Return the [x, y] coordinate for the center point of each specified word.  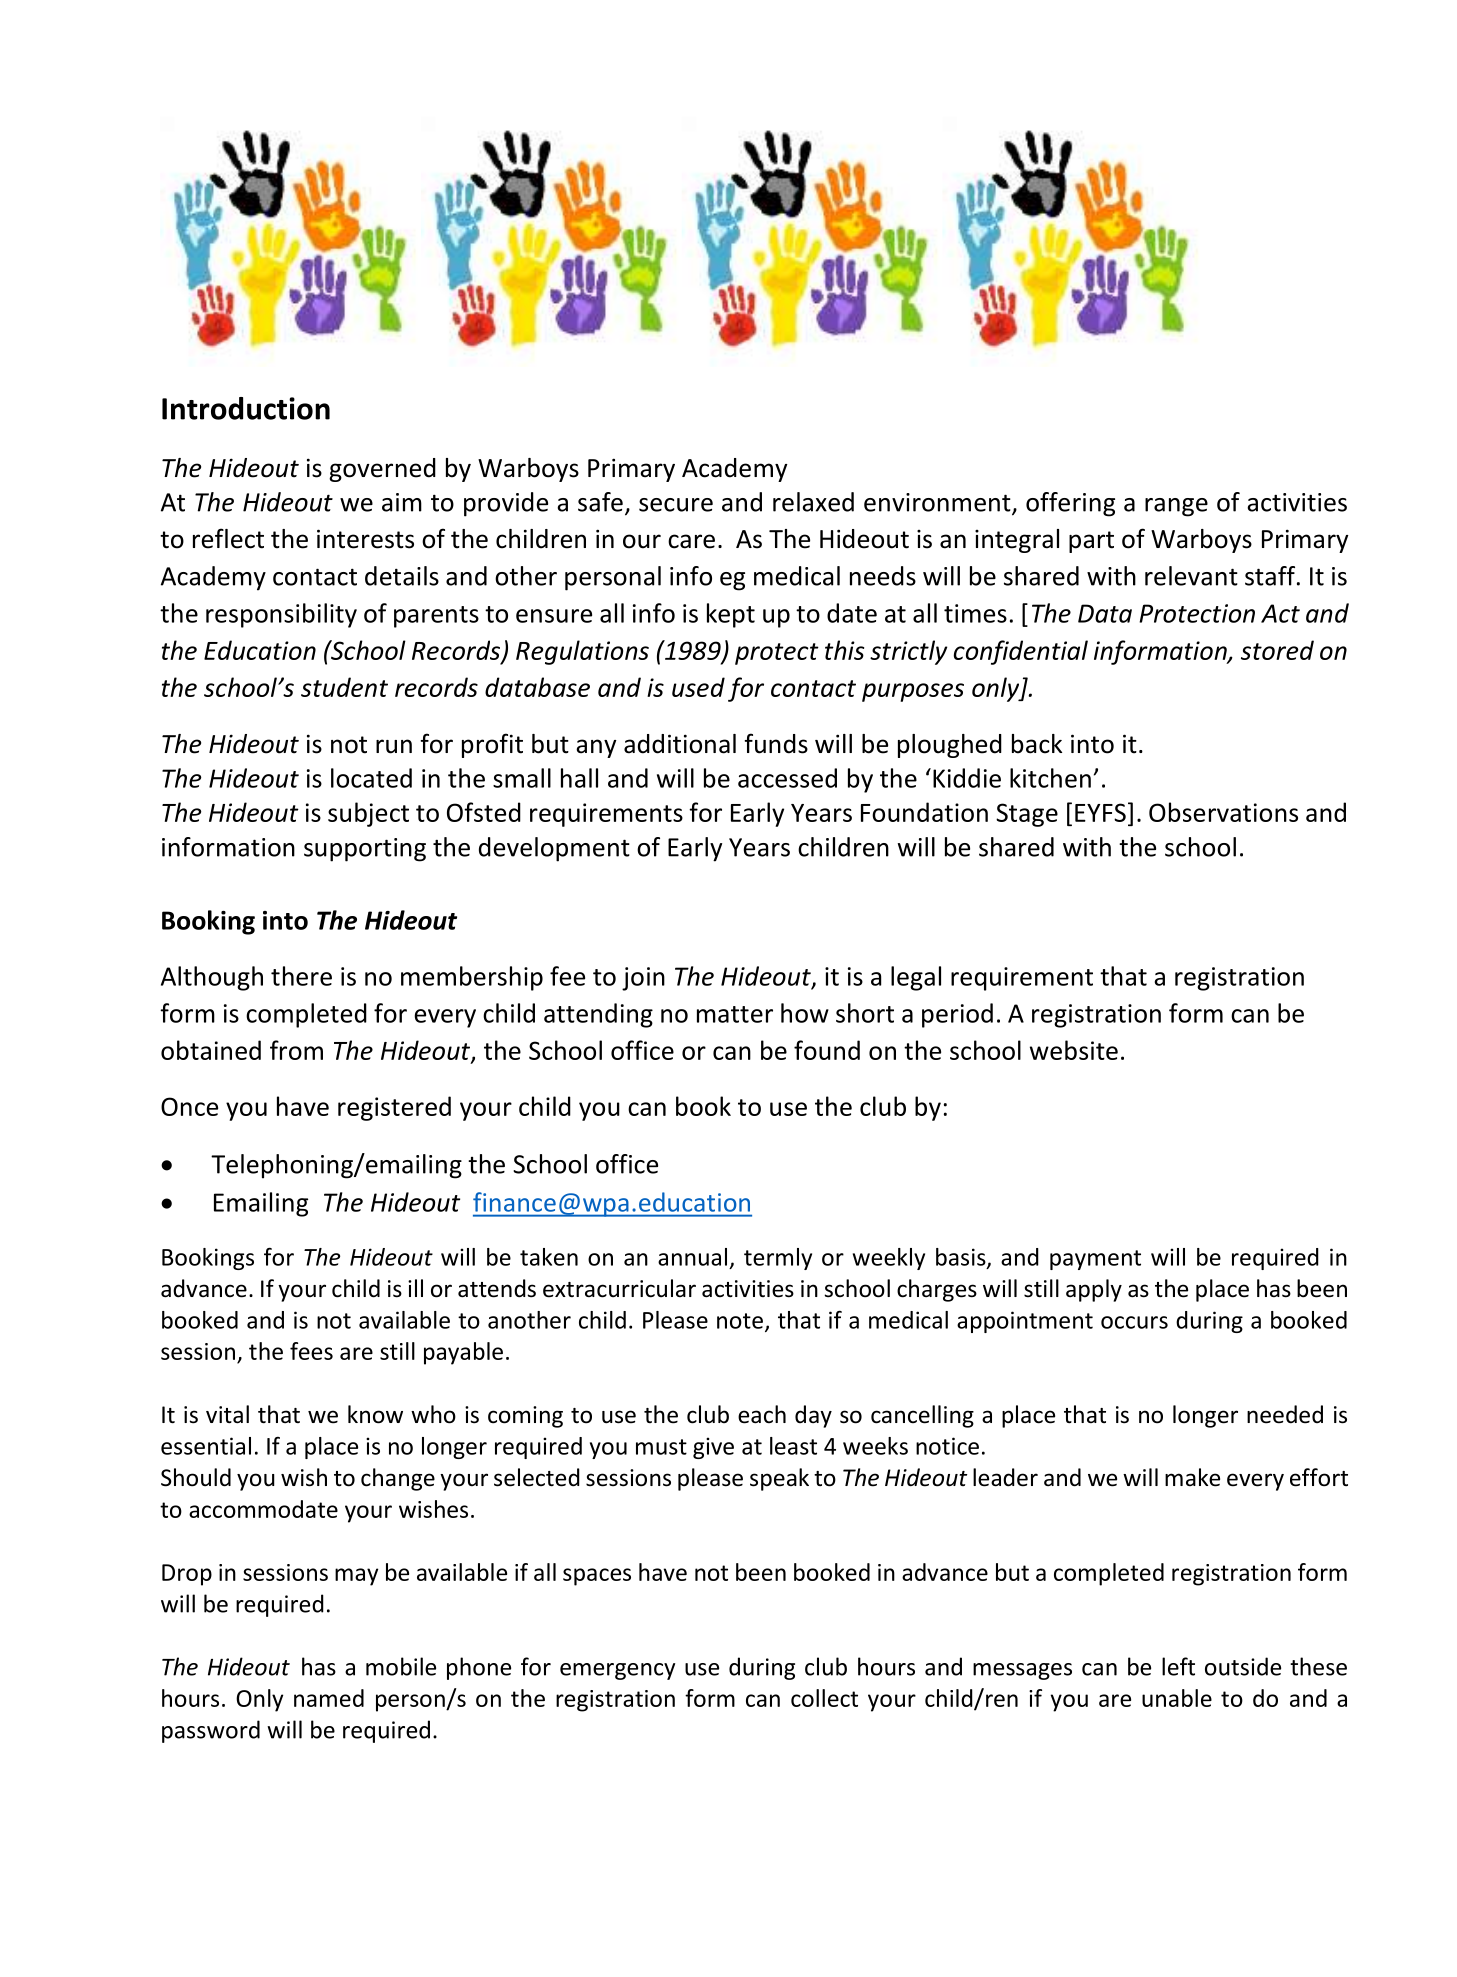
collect [824, 1698]
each [762, 1414]
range [1176, 507]
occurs [1134, 1322]
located [371, 778]
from [296, 1050]
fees [311, 1351]
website [1074, 1050]
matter [735, 1014]
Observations [1223, 812]
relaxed [813, 502]
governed [382, 470]
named [329, 1698]
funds [776, 743]
